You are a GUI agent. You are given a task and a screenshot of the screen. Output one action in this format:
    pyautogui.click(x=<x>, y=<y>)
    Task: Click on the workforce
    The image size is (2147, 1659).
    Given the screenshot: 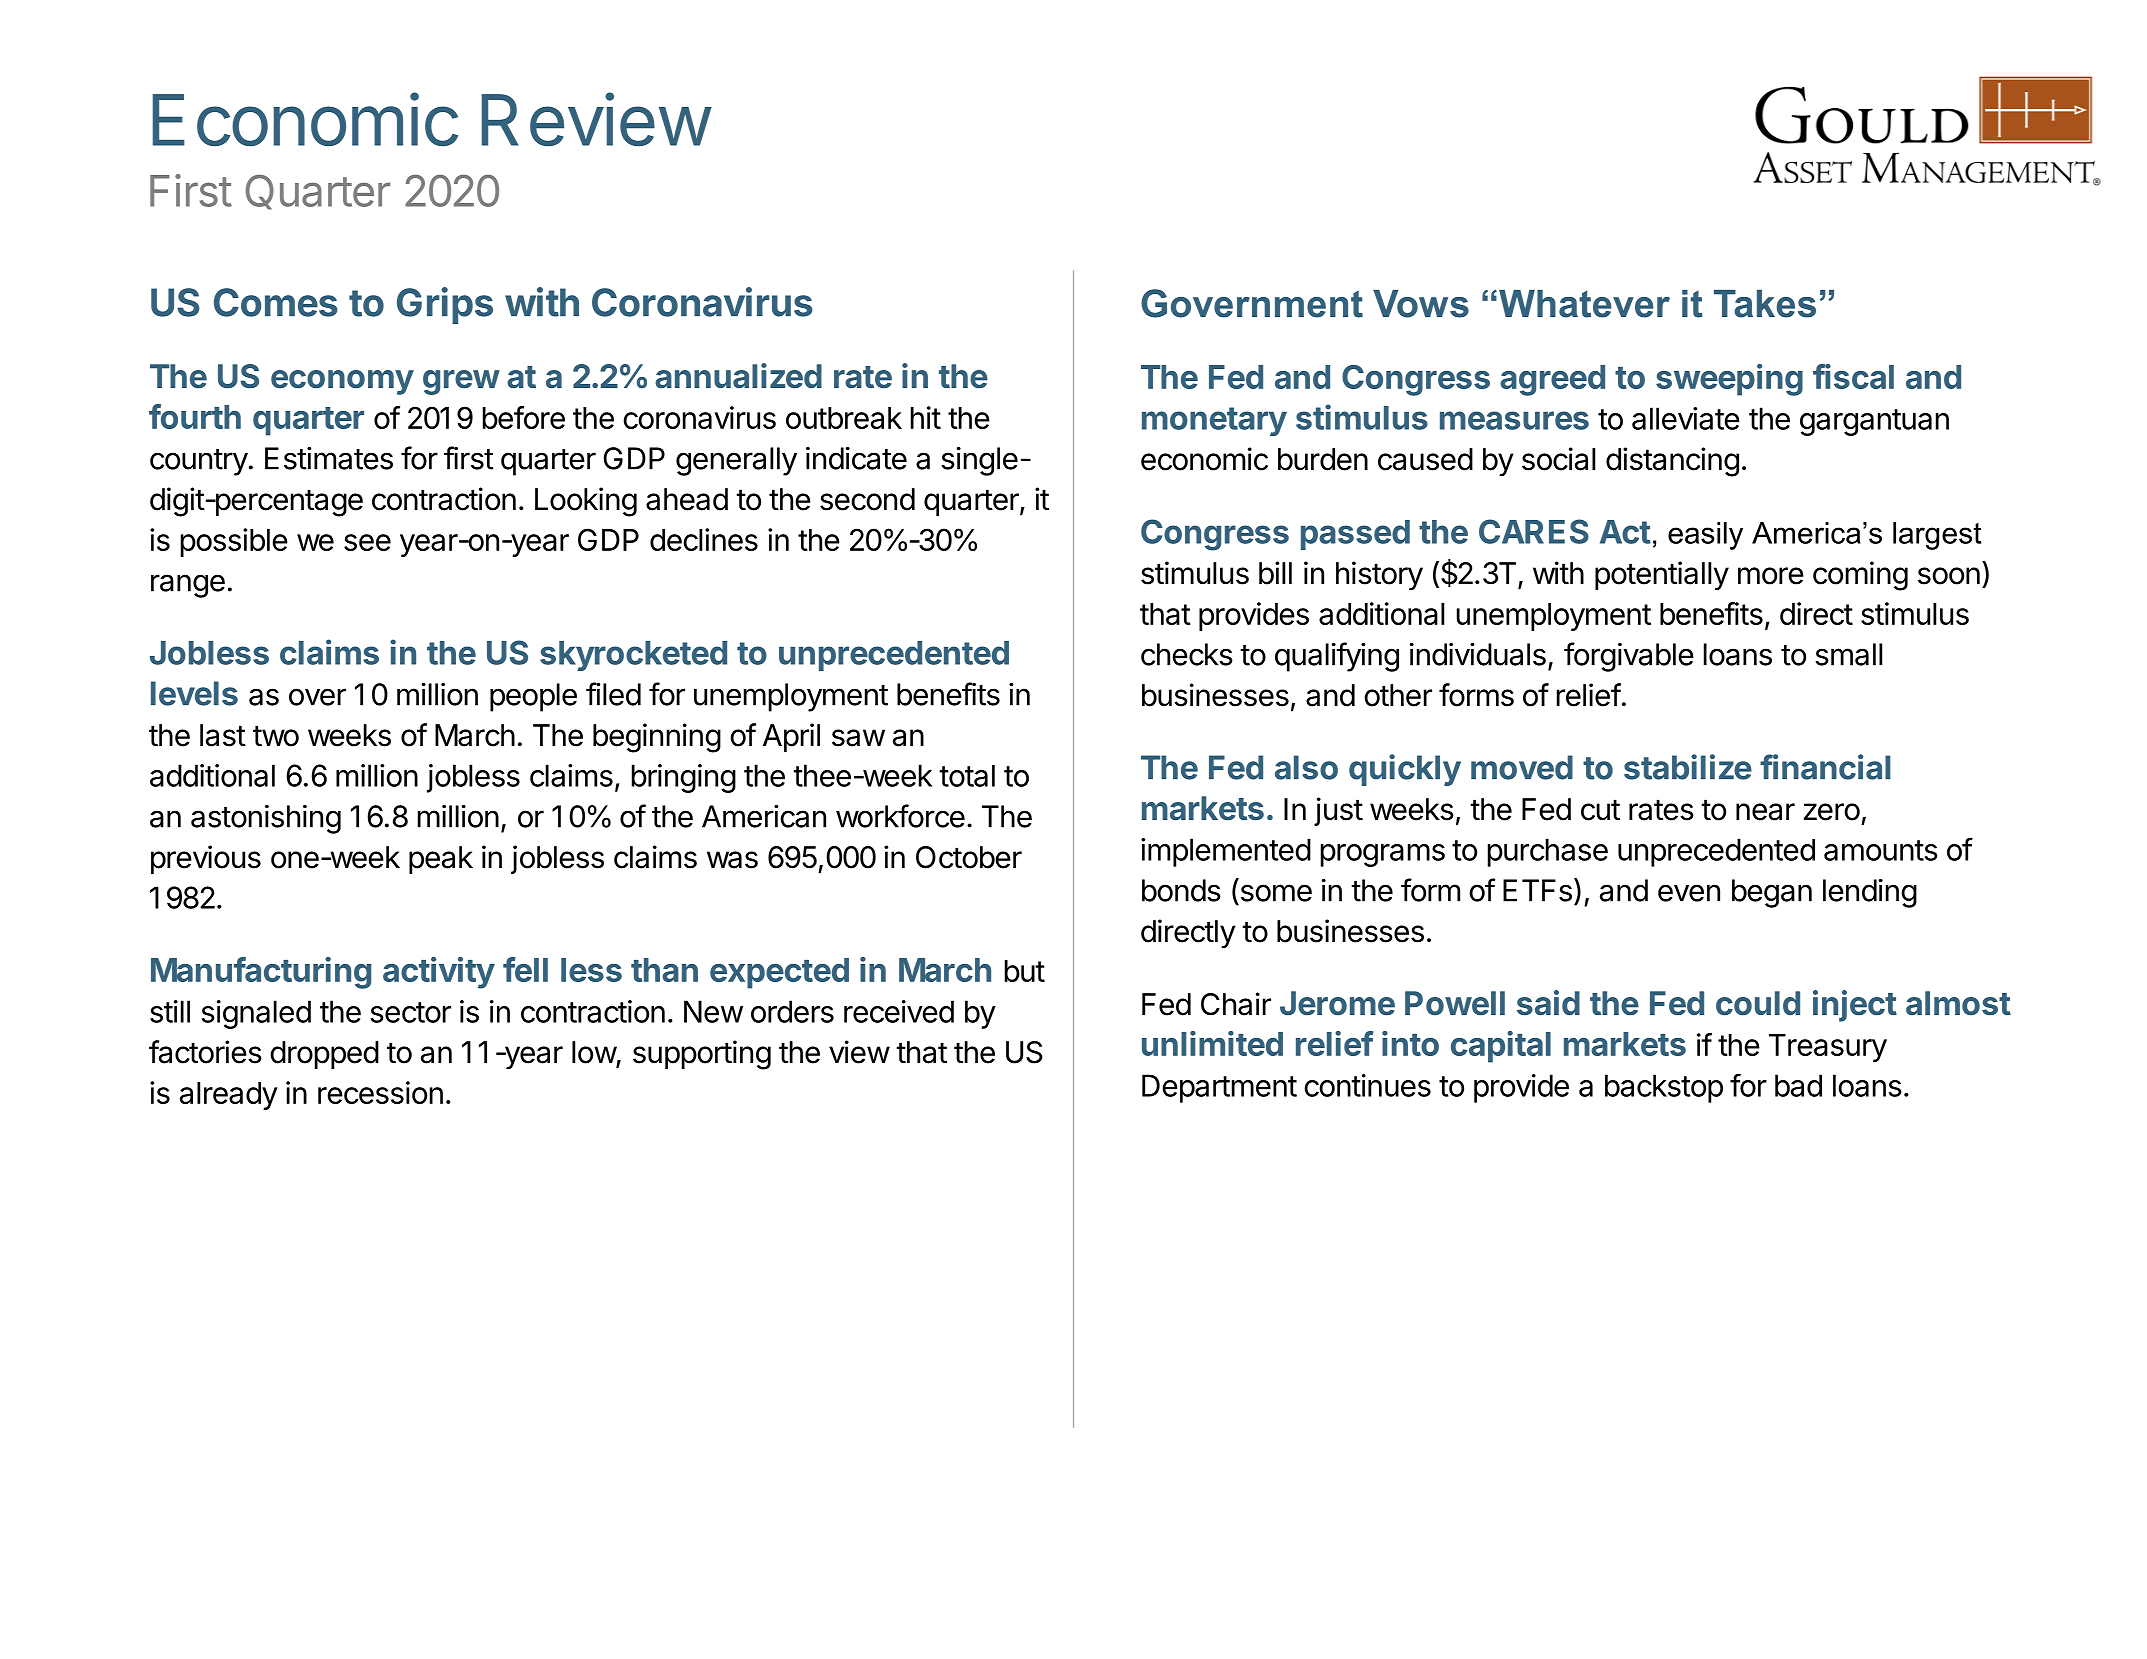 What is the action you would take?
    pyautogui.click(x=900, y=816)
